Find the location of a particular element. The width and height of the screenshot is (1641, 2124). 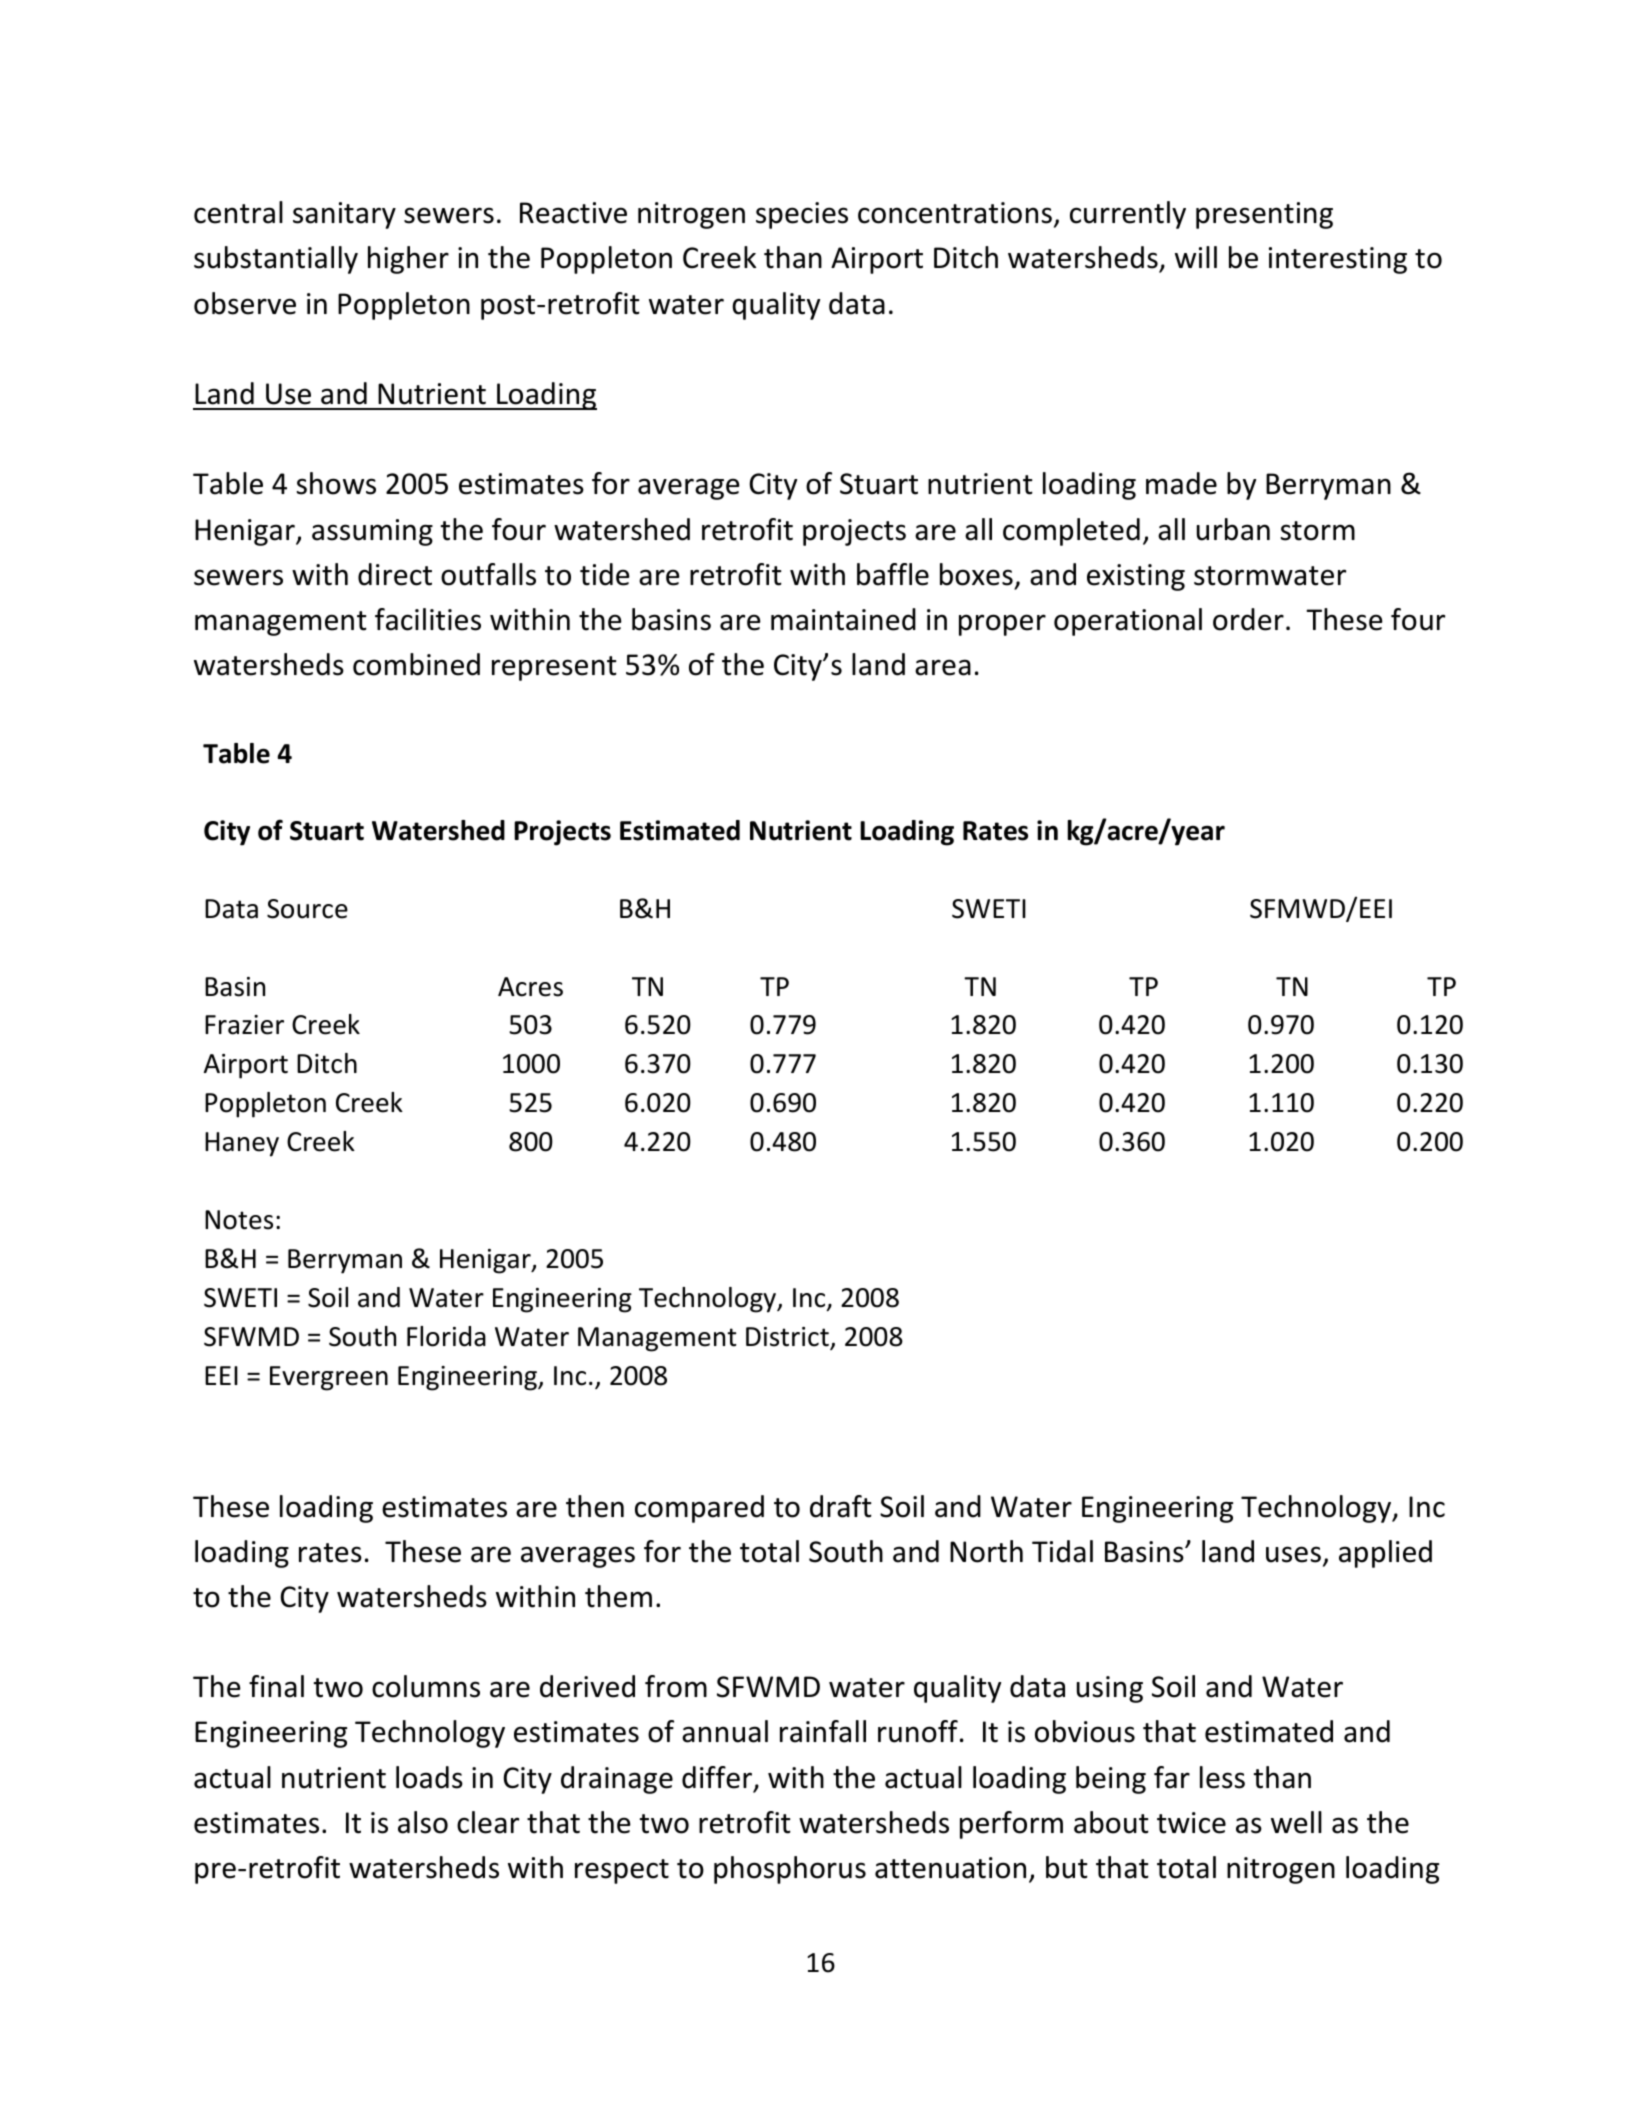

also is located at coordinates (423, 1822).
